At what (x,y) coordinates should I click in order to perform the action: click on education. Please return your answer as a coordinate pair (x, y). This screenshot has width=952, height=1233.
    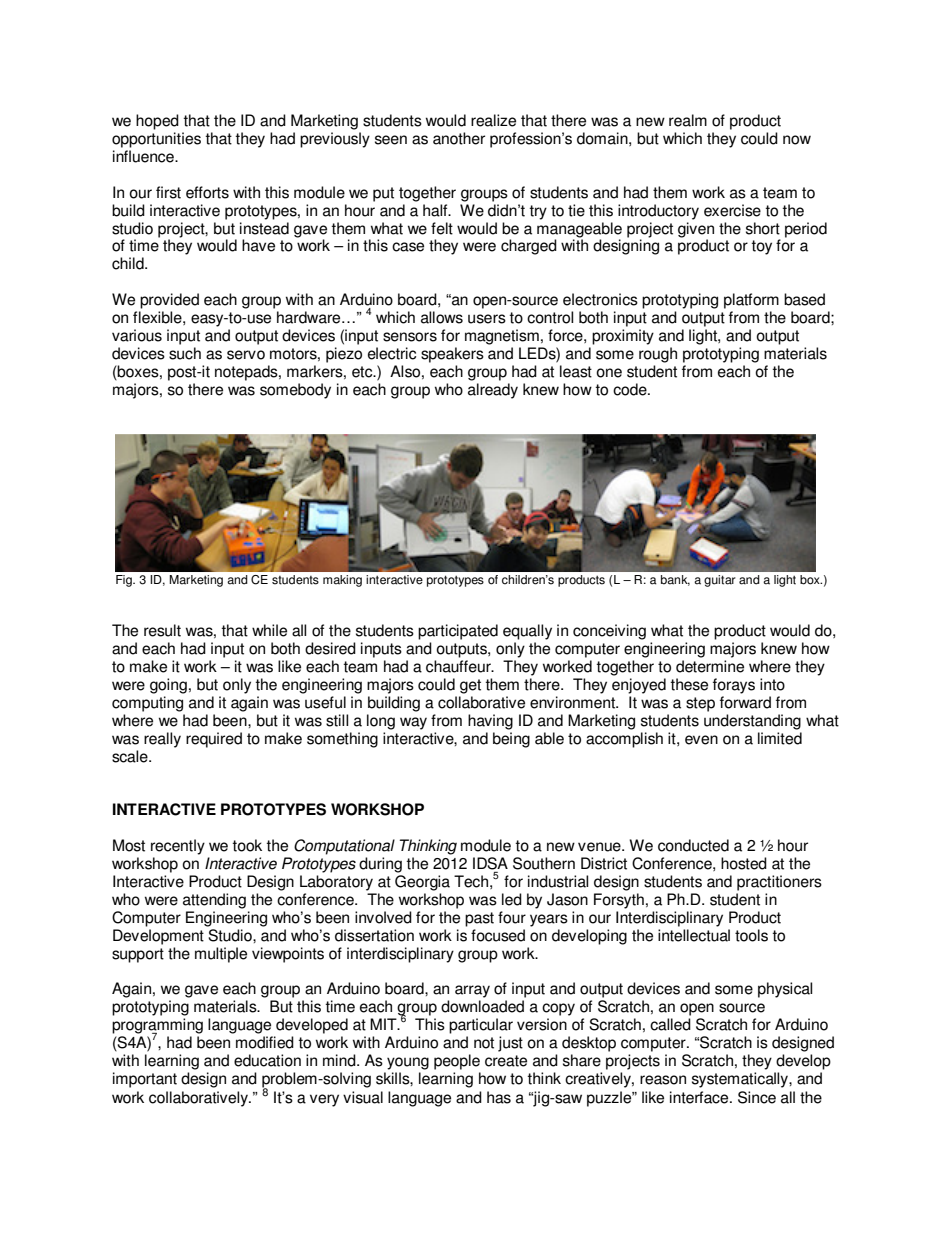
    Looking at the image, I should click on (267, 1060).
